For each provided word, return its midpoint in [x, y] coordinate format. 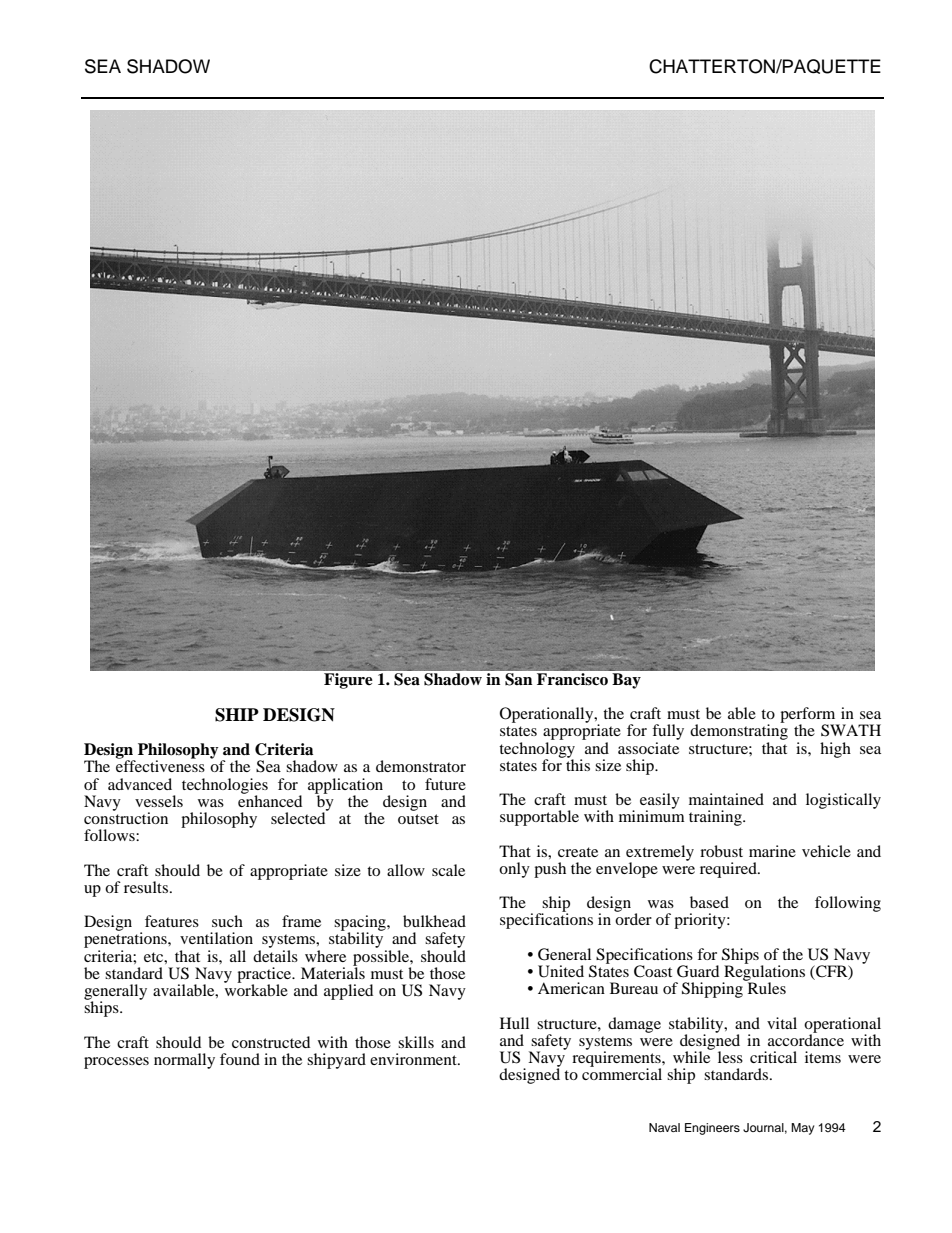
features [172, 921]
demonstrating [739, 731]
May [802, 1129]
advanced [140, 784]
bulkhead [434, 921]
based [709, 902]
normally [184, 1061]
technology [537, 749]
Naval [664, 1127]
